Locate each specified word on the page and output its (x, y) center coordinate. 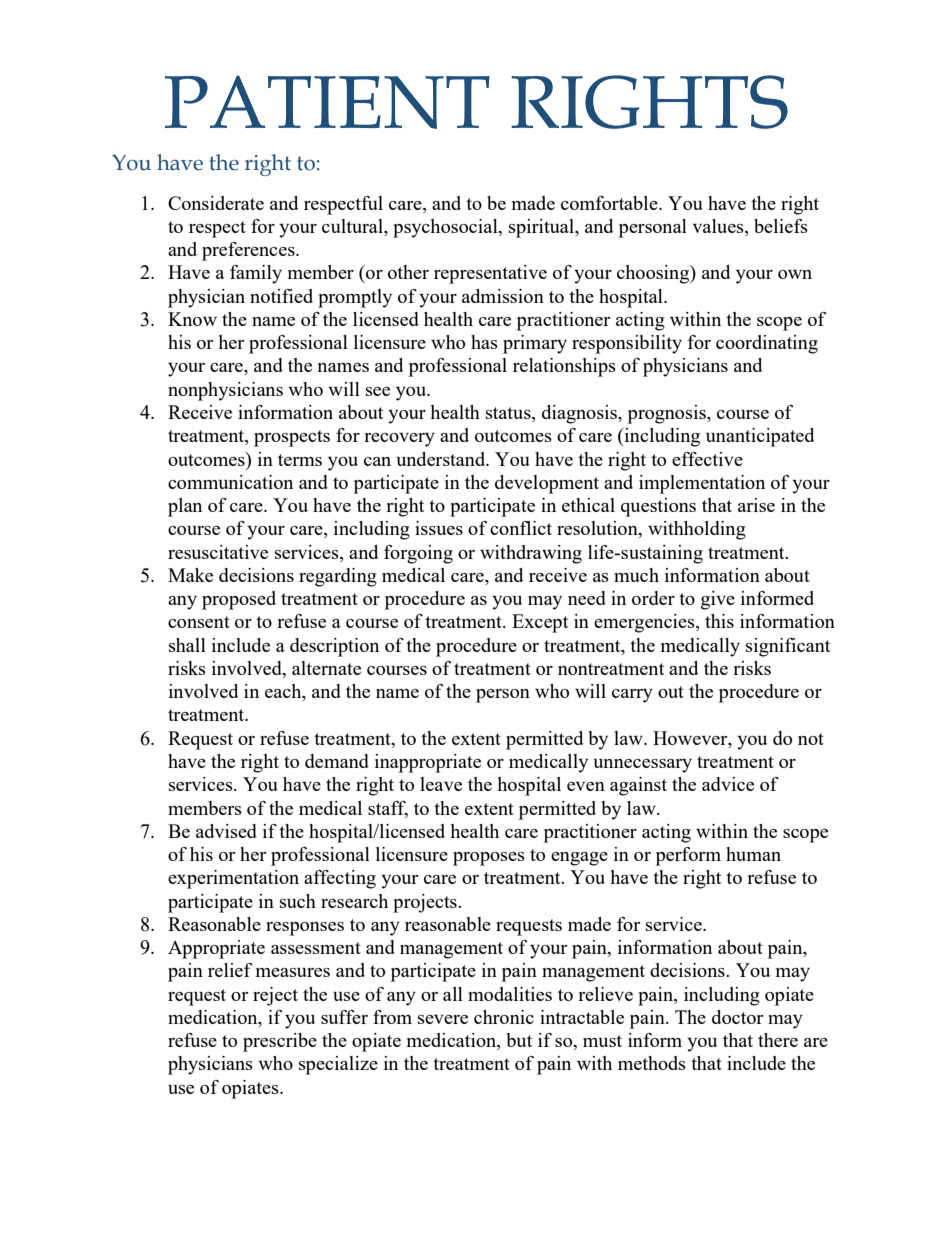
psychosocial (446, 228)
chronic (504, 1017)
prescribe (280, 1042)
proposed (239, 600)
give (718, 600)
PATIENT (327, 102)
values (719, 227)
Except (540, 623)
